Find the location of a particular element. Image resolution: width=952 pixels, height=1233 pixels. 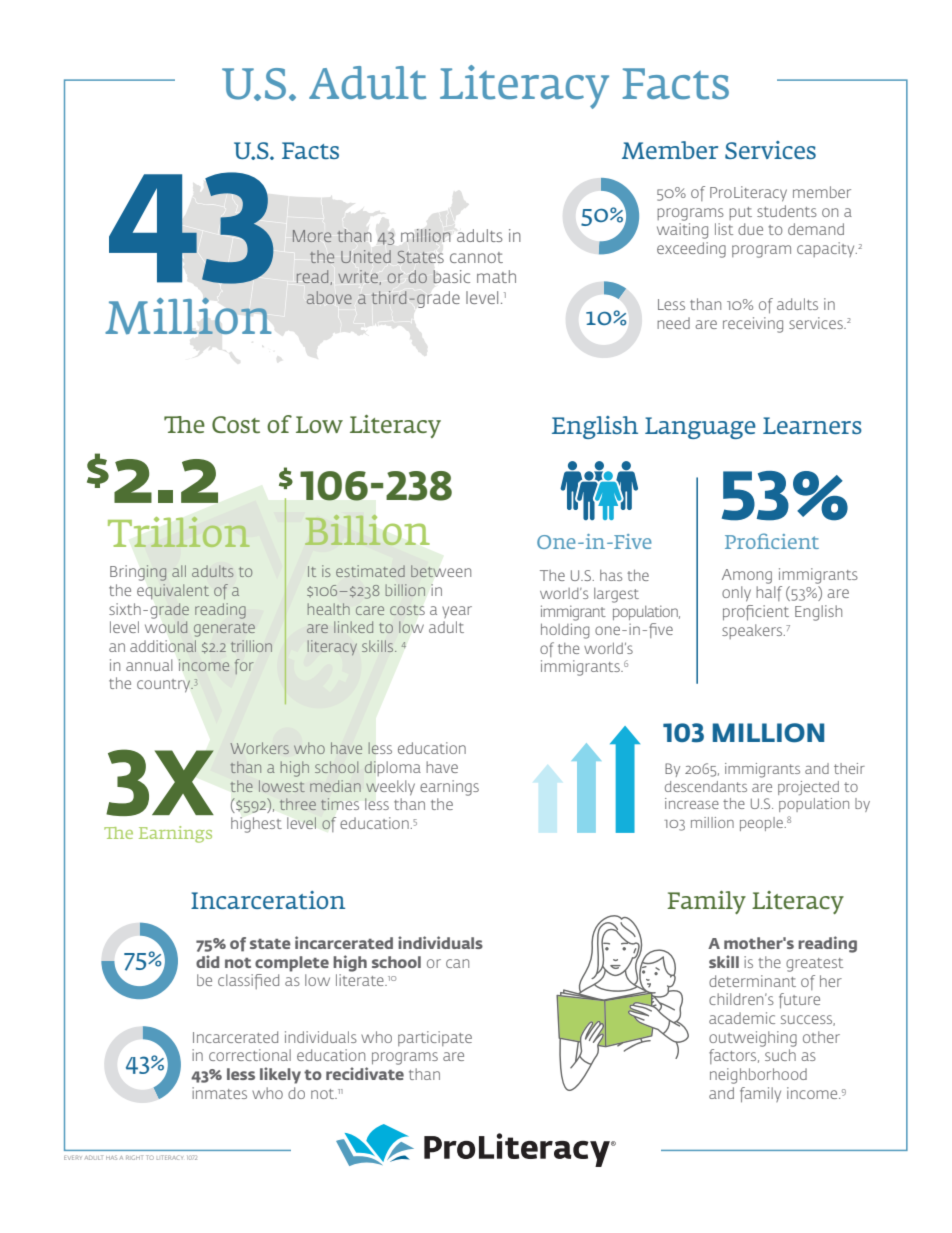

cannot is located at coordinates (476, 257).
